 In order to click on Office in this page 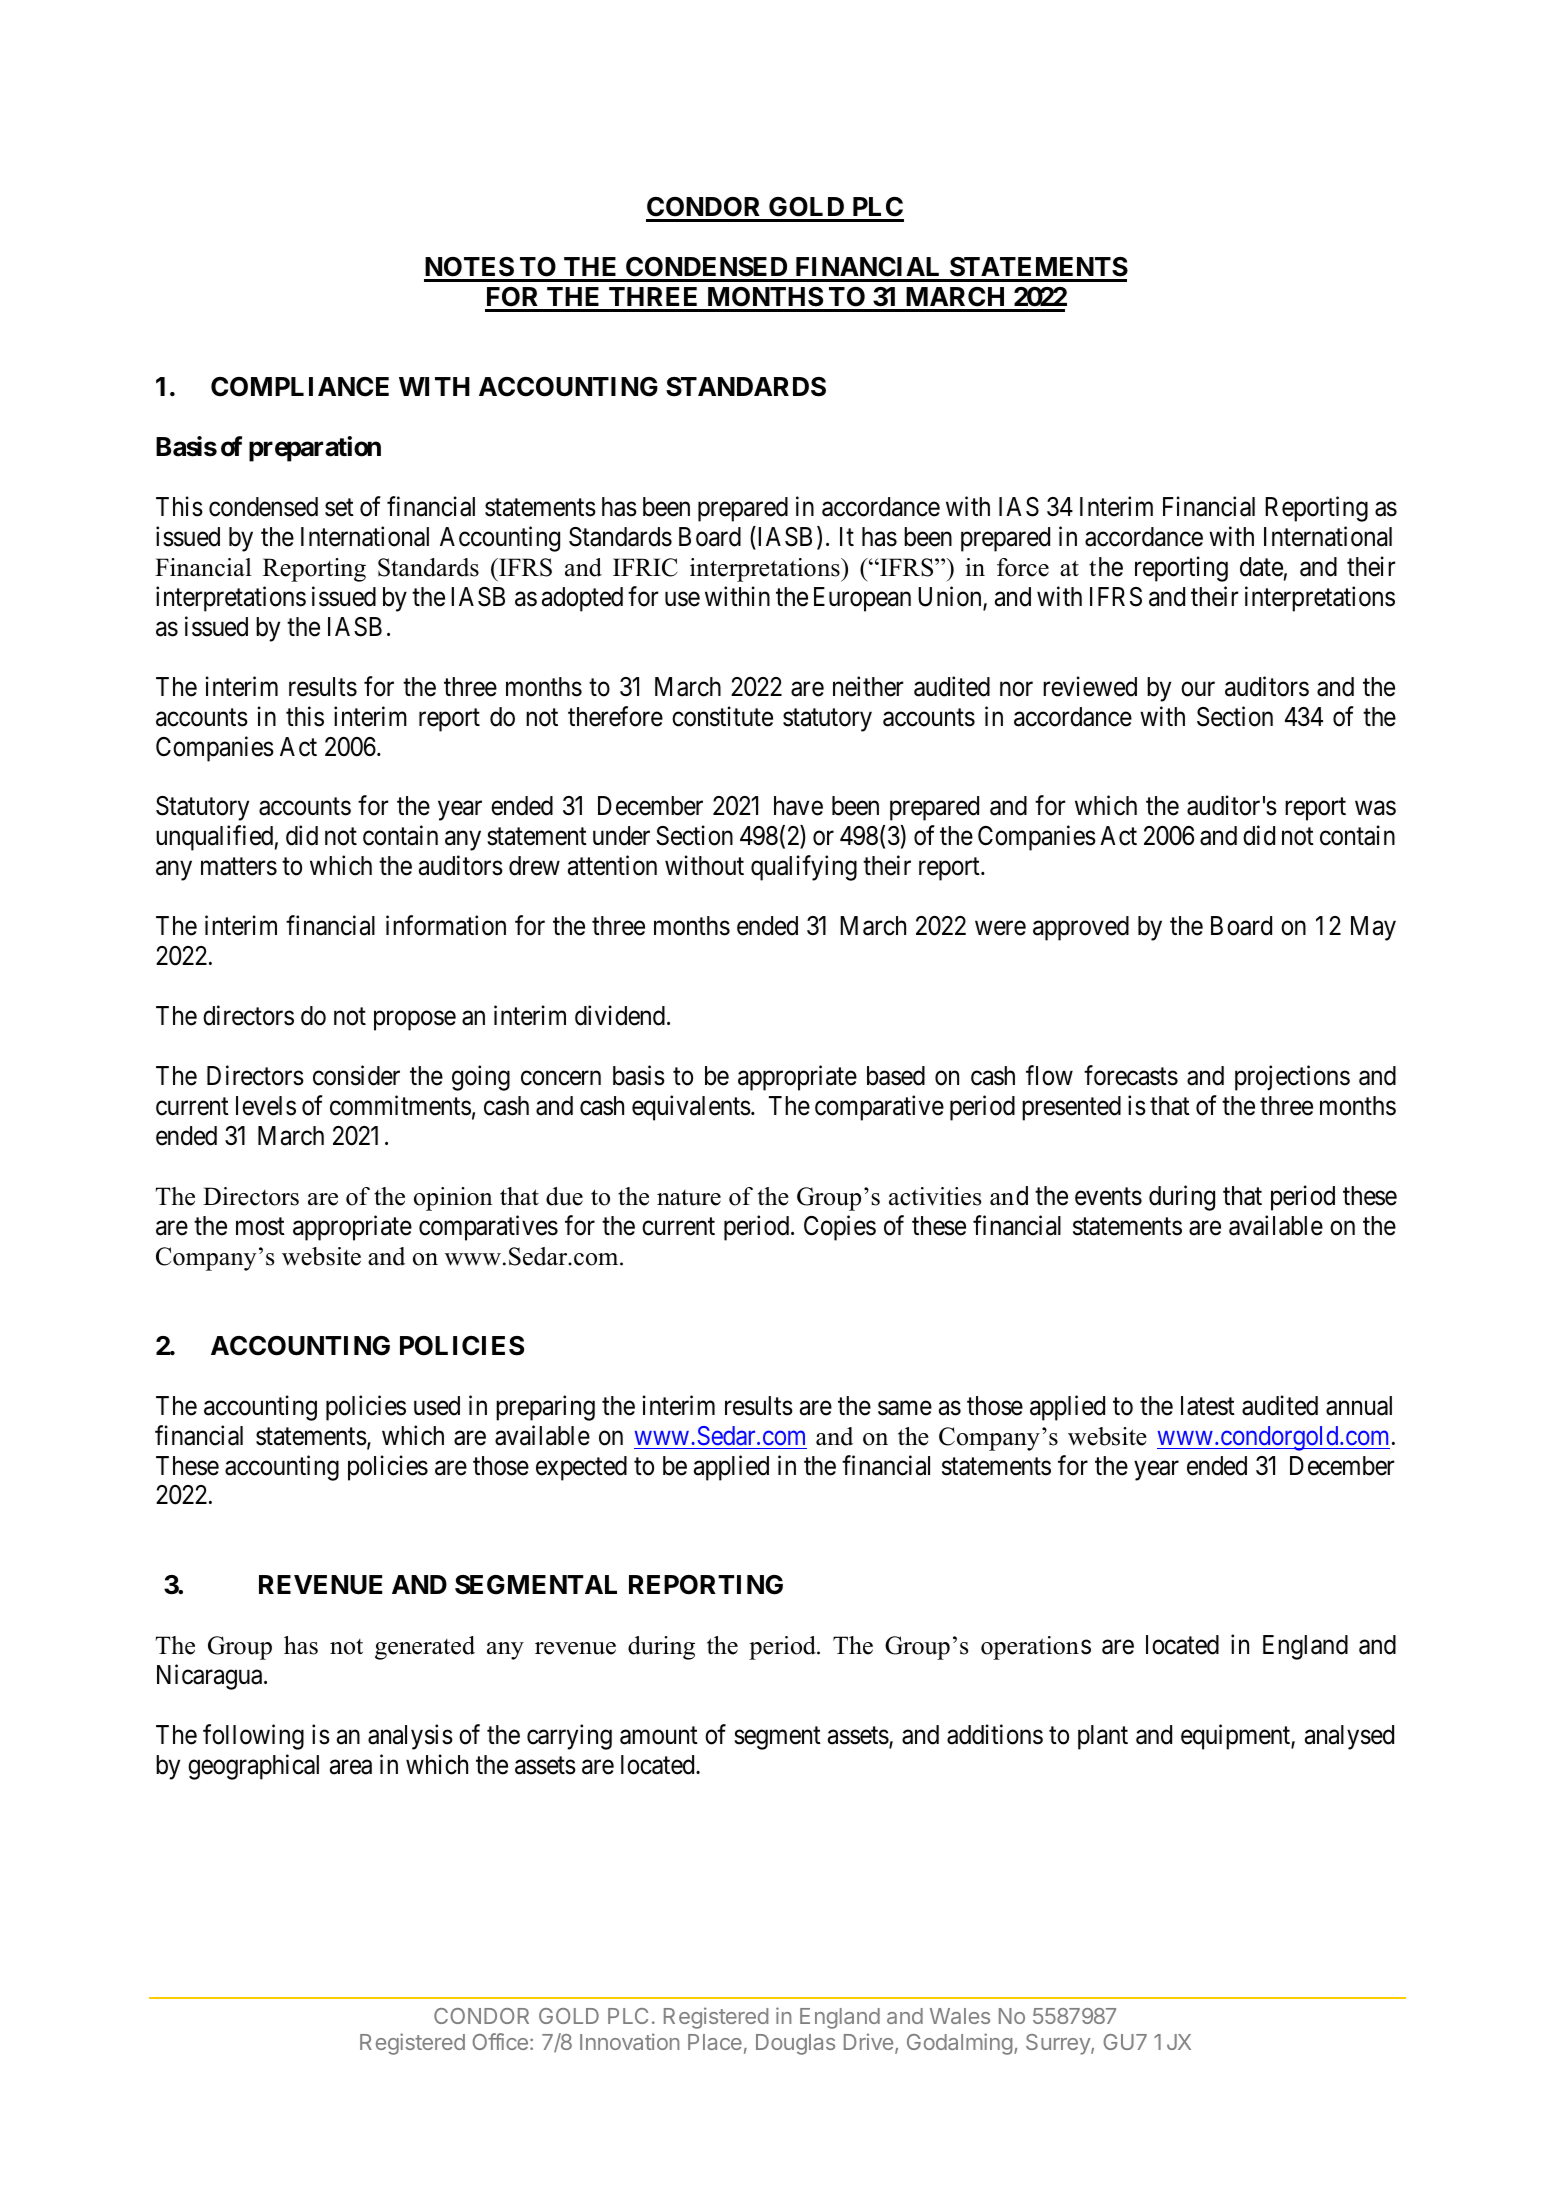, I will do `click(500, 2041)`.
